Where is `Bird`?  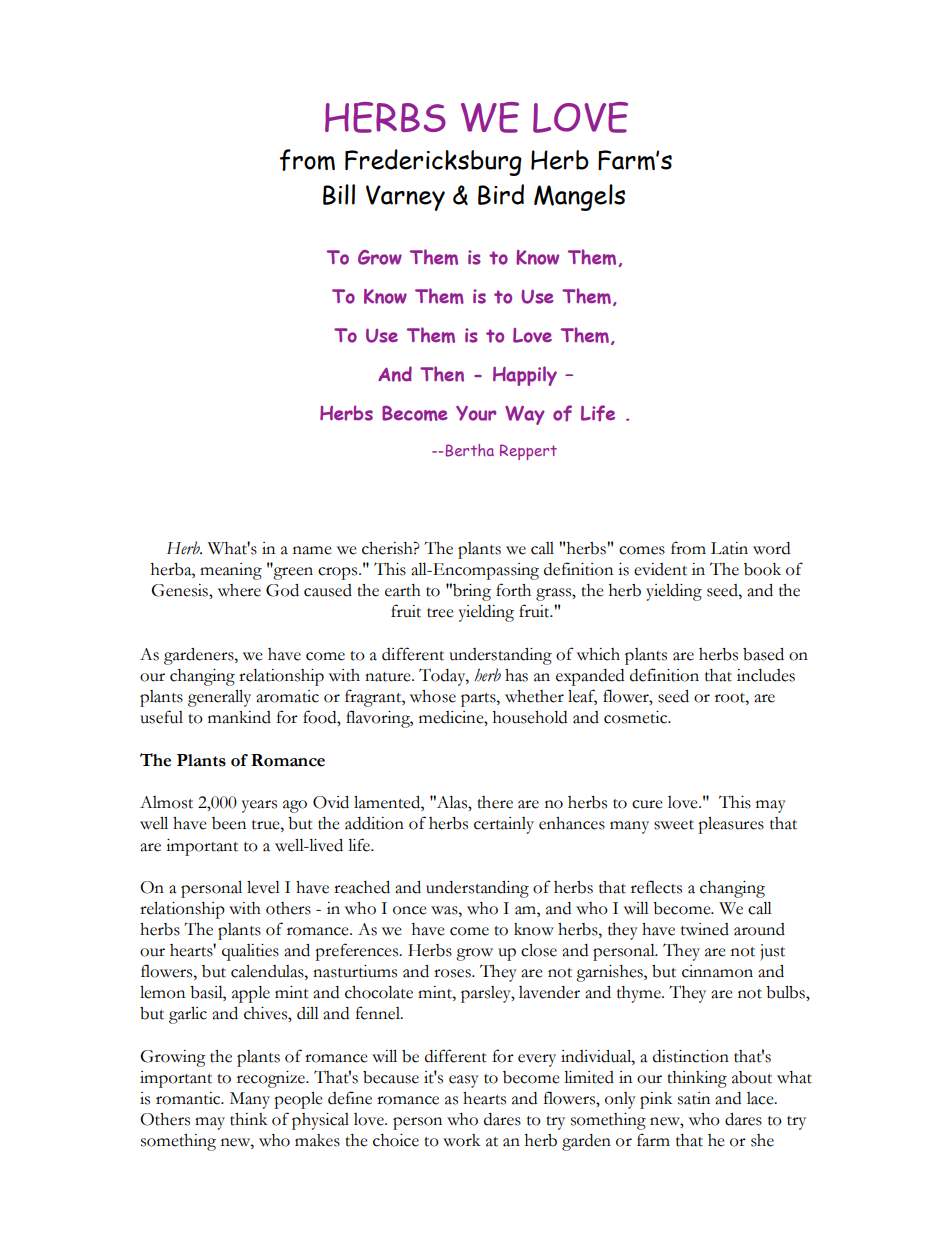
Bird is located at coordinates (501, 194).
